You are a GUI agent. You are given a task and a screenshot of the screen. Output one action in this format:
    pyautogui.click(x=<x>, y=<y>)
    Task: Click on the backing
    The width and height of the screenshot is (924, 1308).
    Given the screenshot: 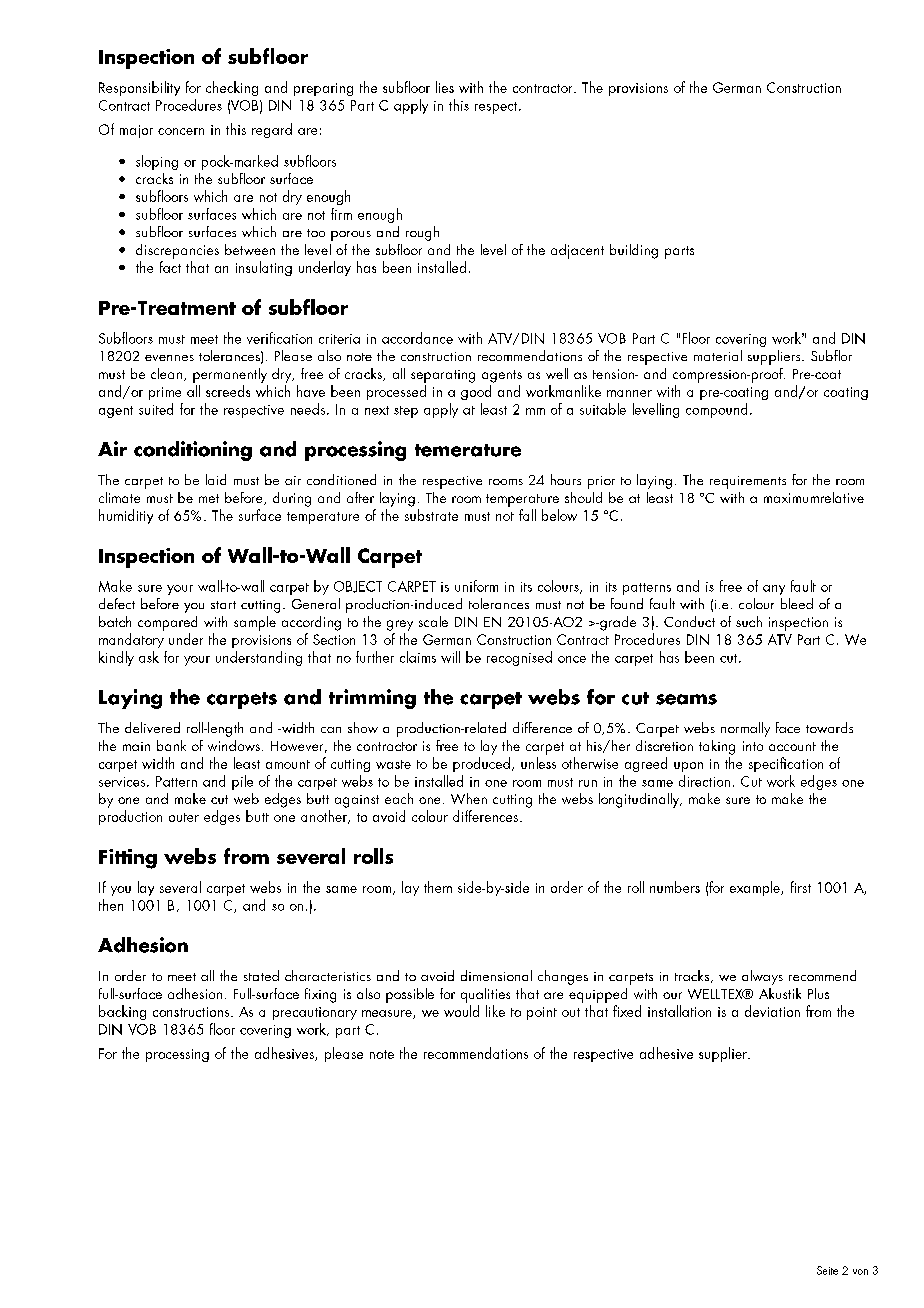 What is the action you would take?
    pyautogui.click(x=122, y=1012)
